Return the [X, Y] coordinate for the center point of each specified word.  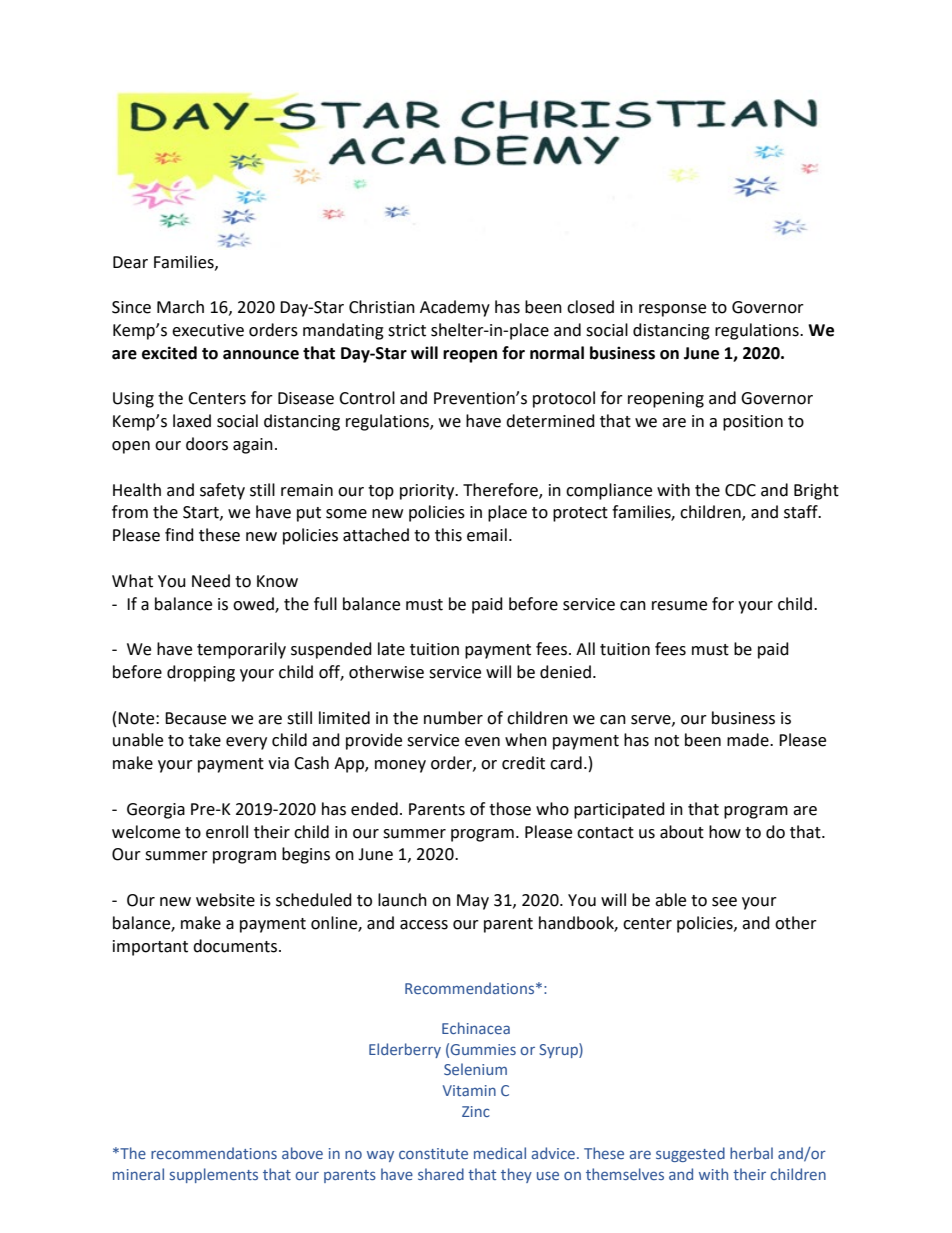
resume [679, 606]
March [180, 307]
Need [211, 581]
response [672, 310]
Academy [455, 308]
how [725, 832]
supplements [214, 1175]
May [473, 902]
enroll [227, 832]
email [487, 535]
